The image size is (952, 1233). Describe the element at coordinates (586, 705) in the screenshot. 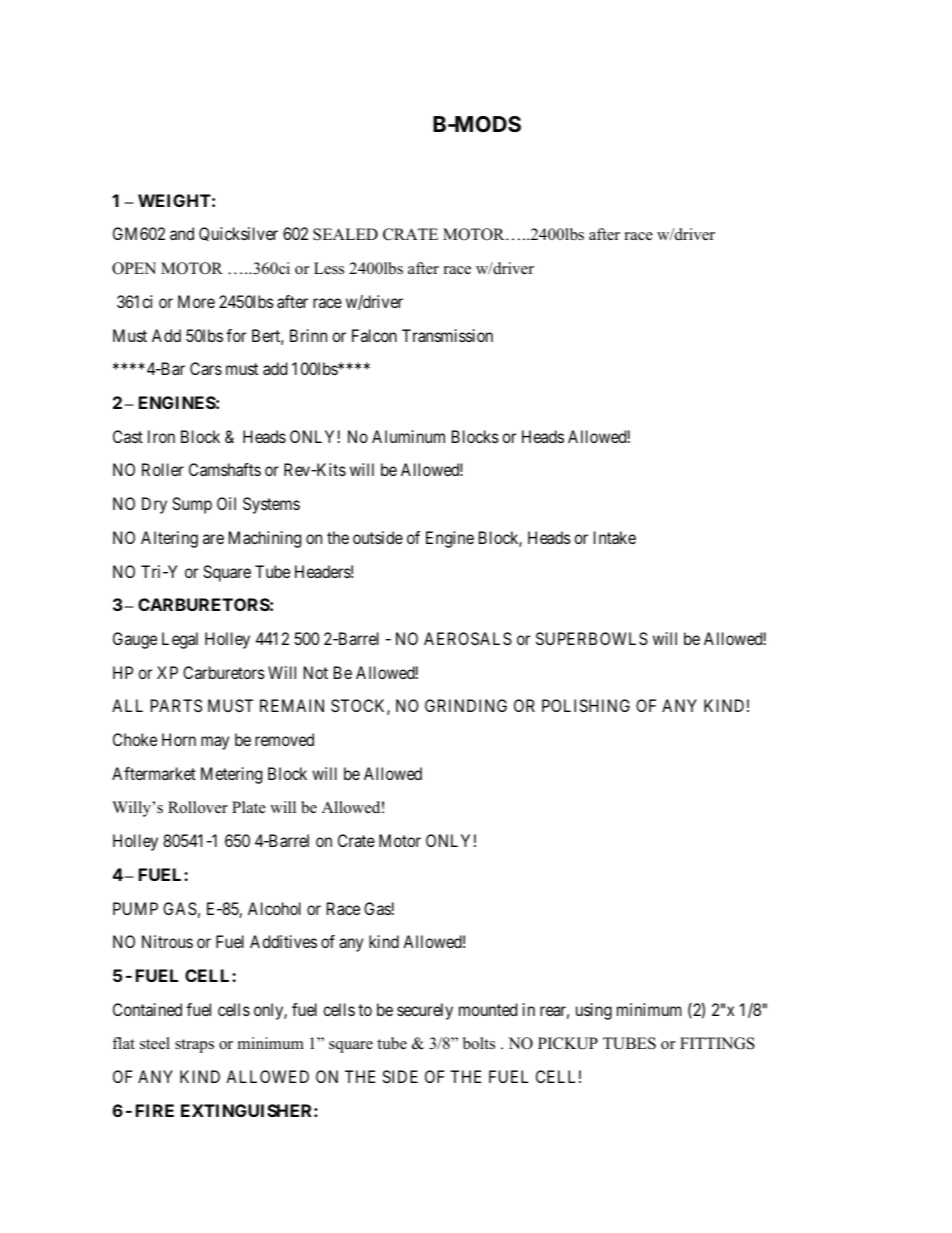

I see `POLISHING` at that location.
